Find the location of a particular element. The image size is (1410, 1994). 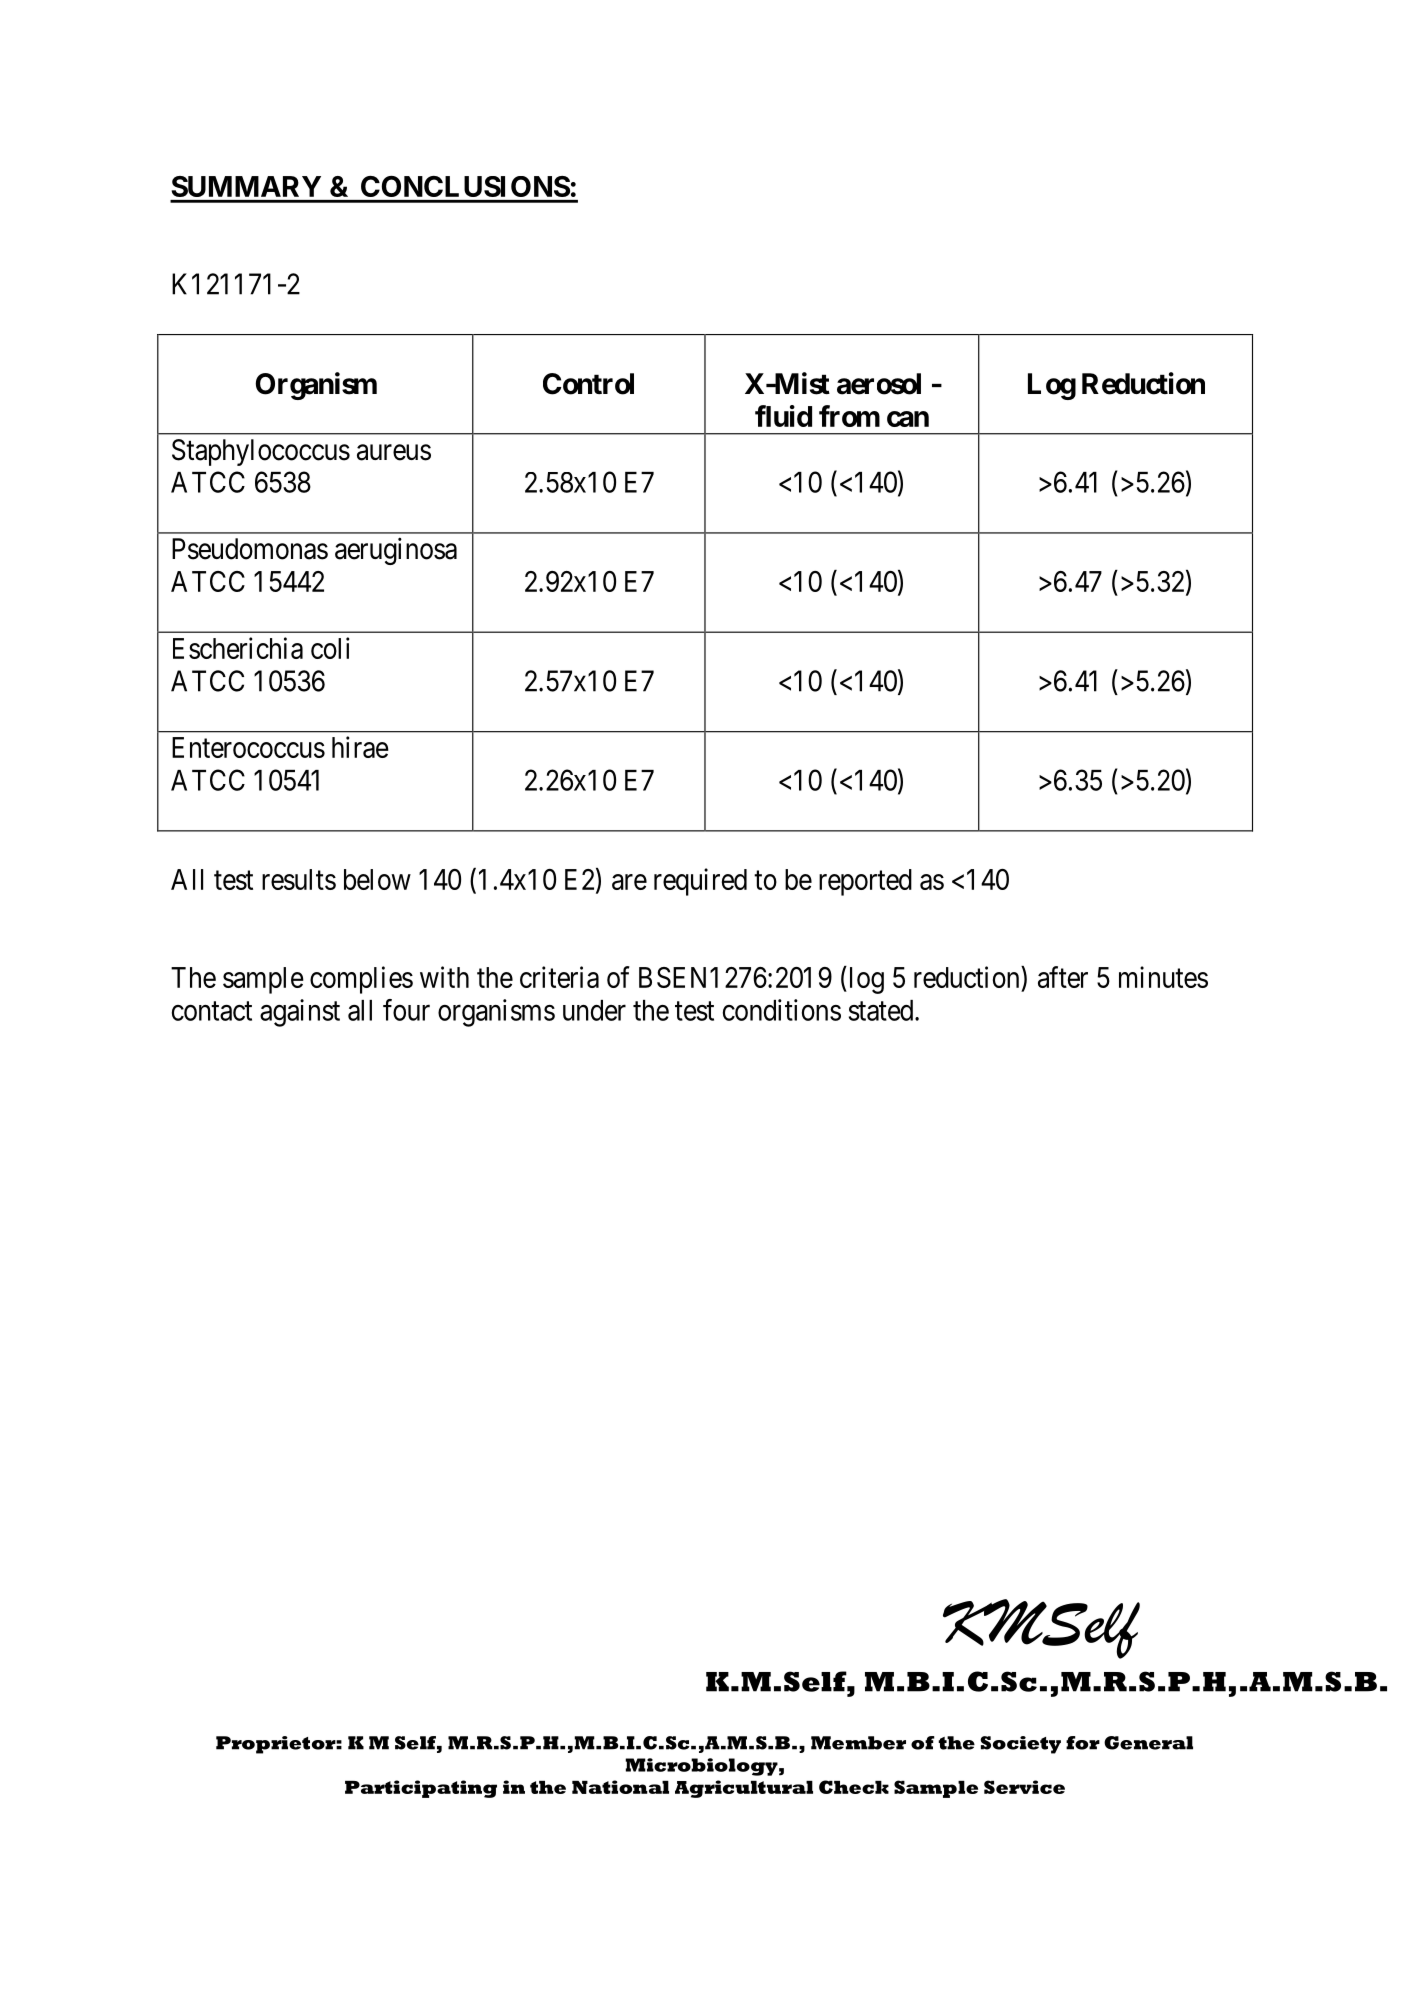

for is located at coordinates (1083, 1743).
